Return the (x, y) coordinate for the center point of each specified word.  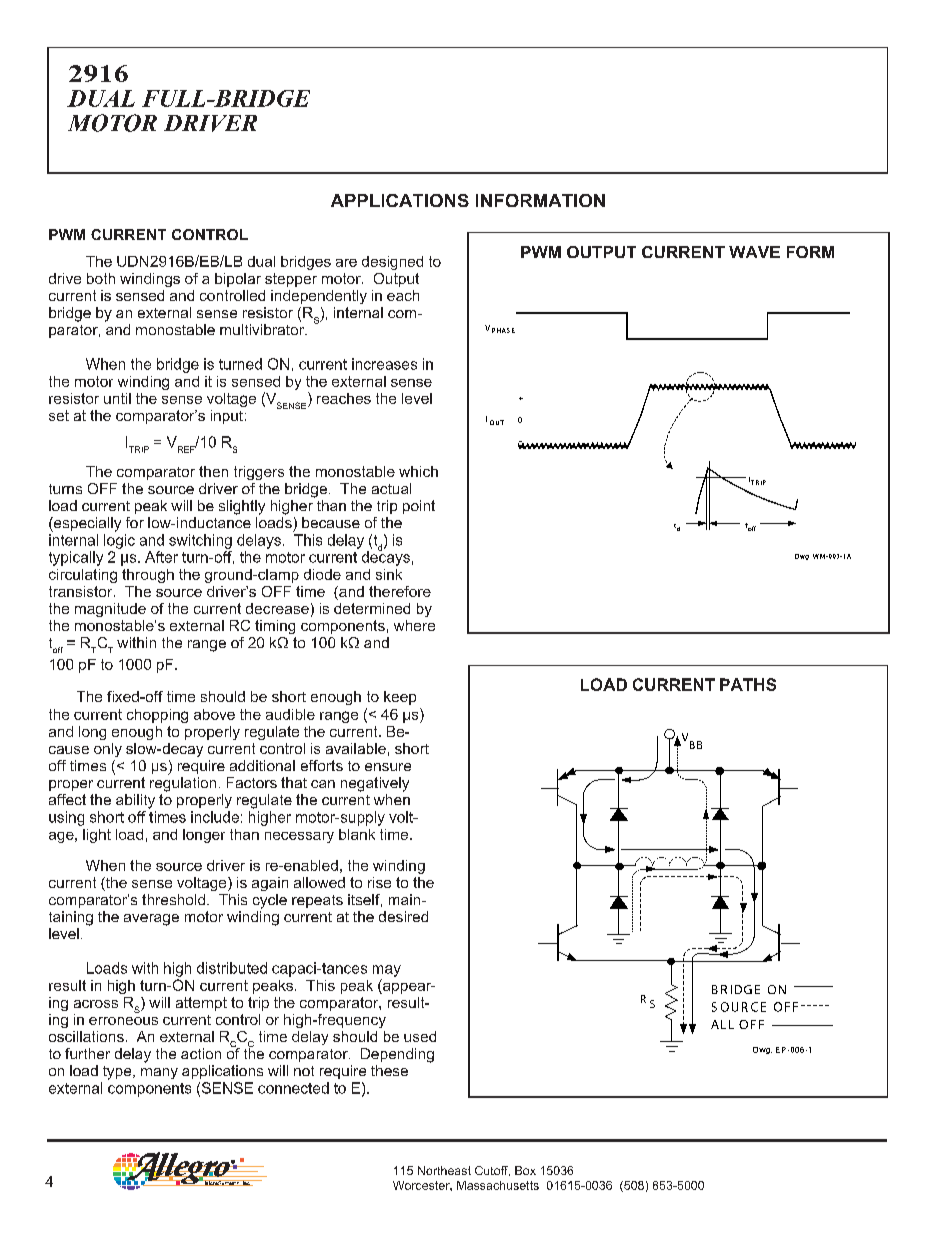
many (159, 1073)
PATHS (748, 684)
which (418, 471)
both (101, 278)
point (419, 507)
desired (403, 916)
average (151, 920)
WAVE (754, 252)
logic (119, 541)
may (387, 971)
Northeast (444, 1170)
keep (400, 698)
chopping (157, 716)
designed (392, 263)
